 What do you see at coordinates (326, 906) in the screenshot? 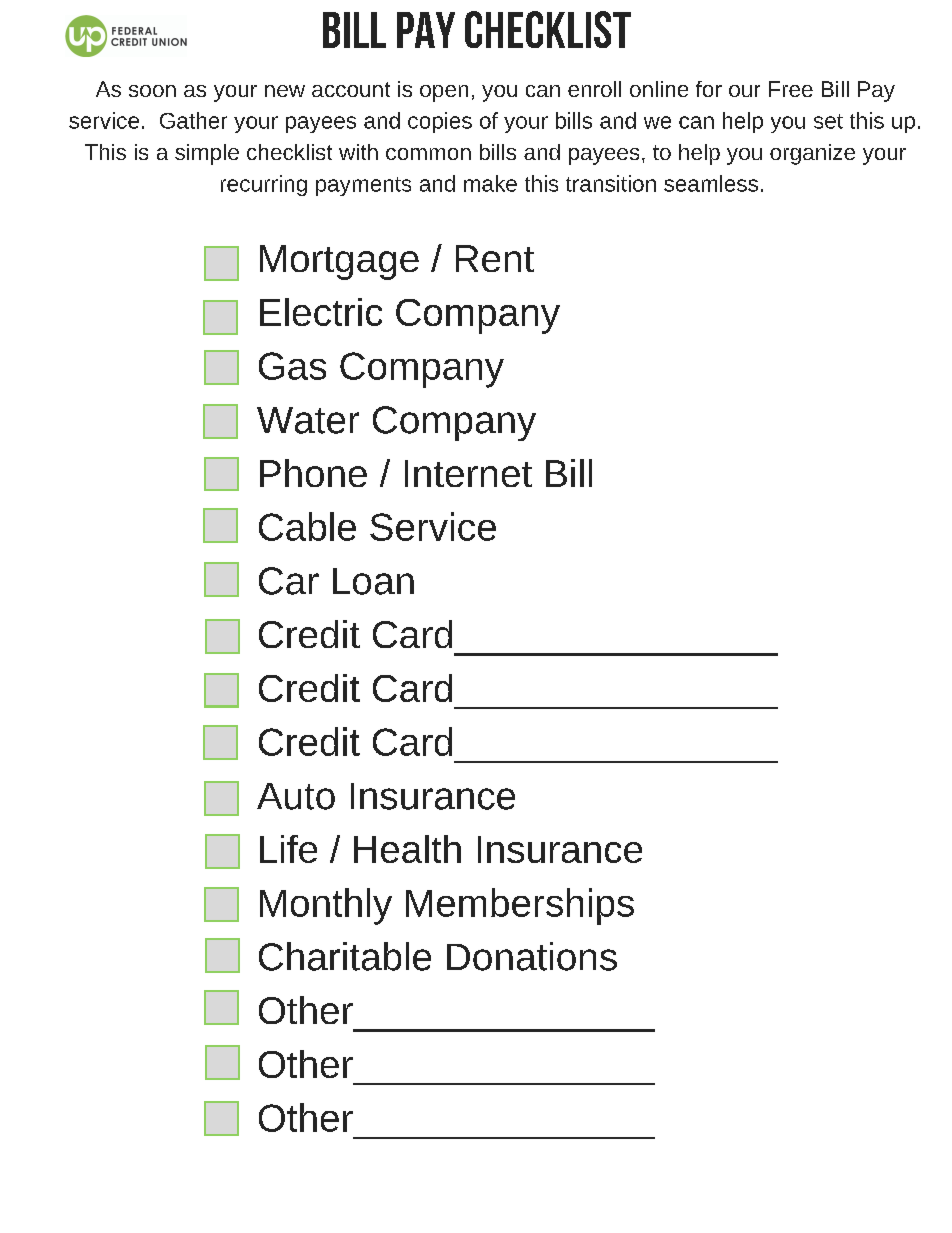
I see `Monthly` at bounding box center [326, 906].
